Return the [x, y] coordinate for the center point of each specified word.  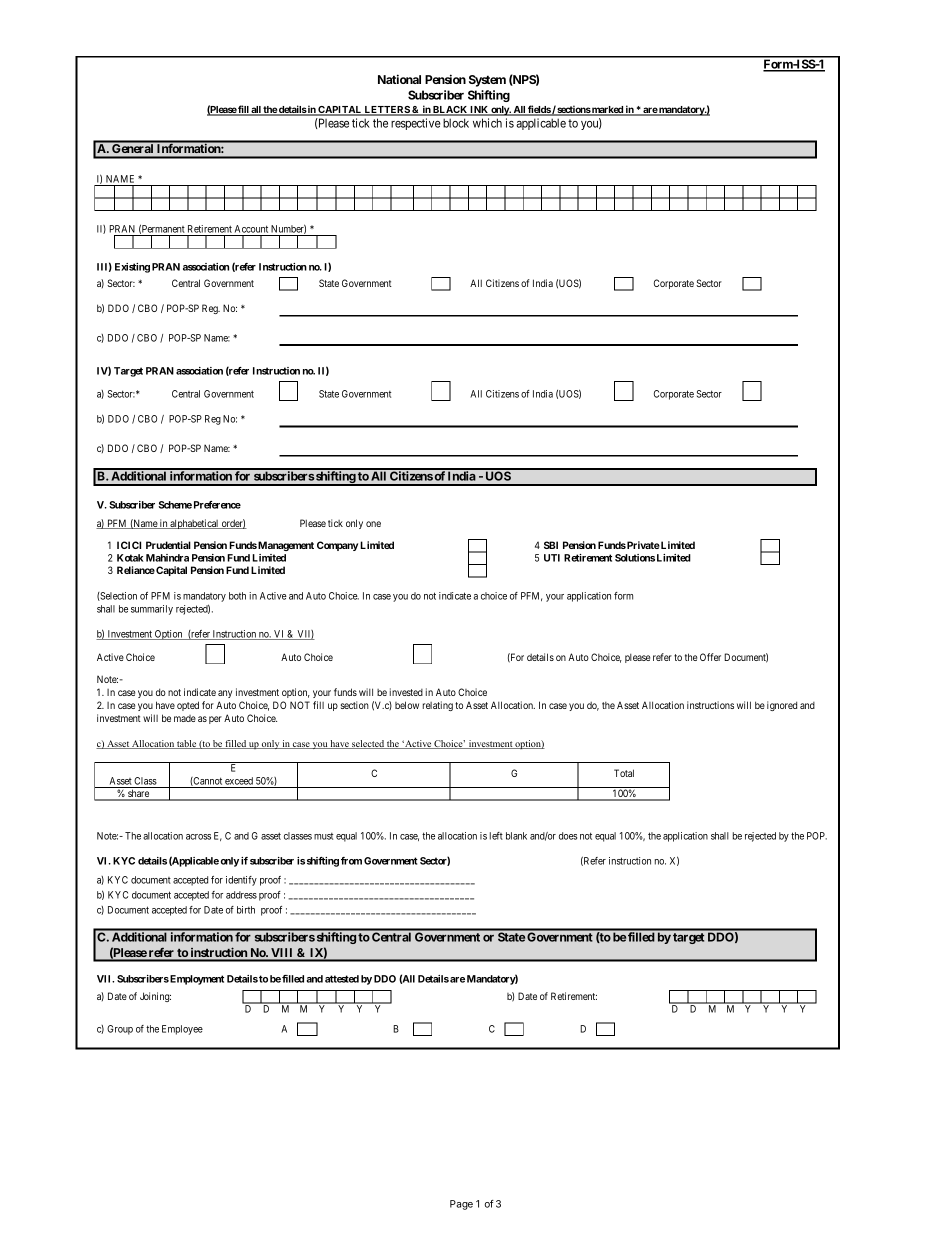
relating [438, 706]
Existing [132, 268]
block [456, 123]
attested [342, 979]
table [186, 744]
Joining [155, 997]
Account [251, 230]
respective [416, 124]
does [568, 836]
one [373, 524]
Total [624, 773]
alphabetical [195, 524]
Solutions [635, 558]
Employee [182, 1030]
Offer [710, 657]
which [487, 123]
